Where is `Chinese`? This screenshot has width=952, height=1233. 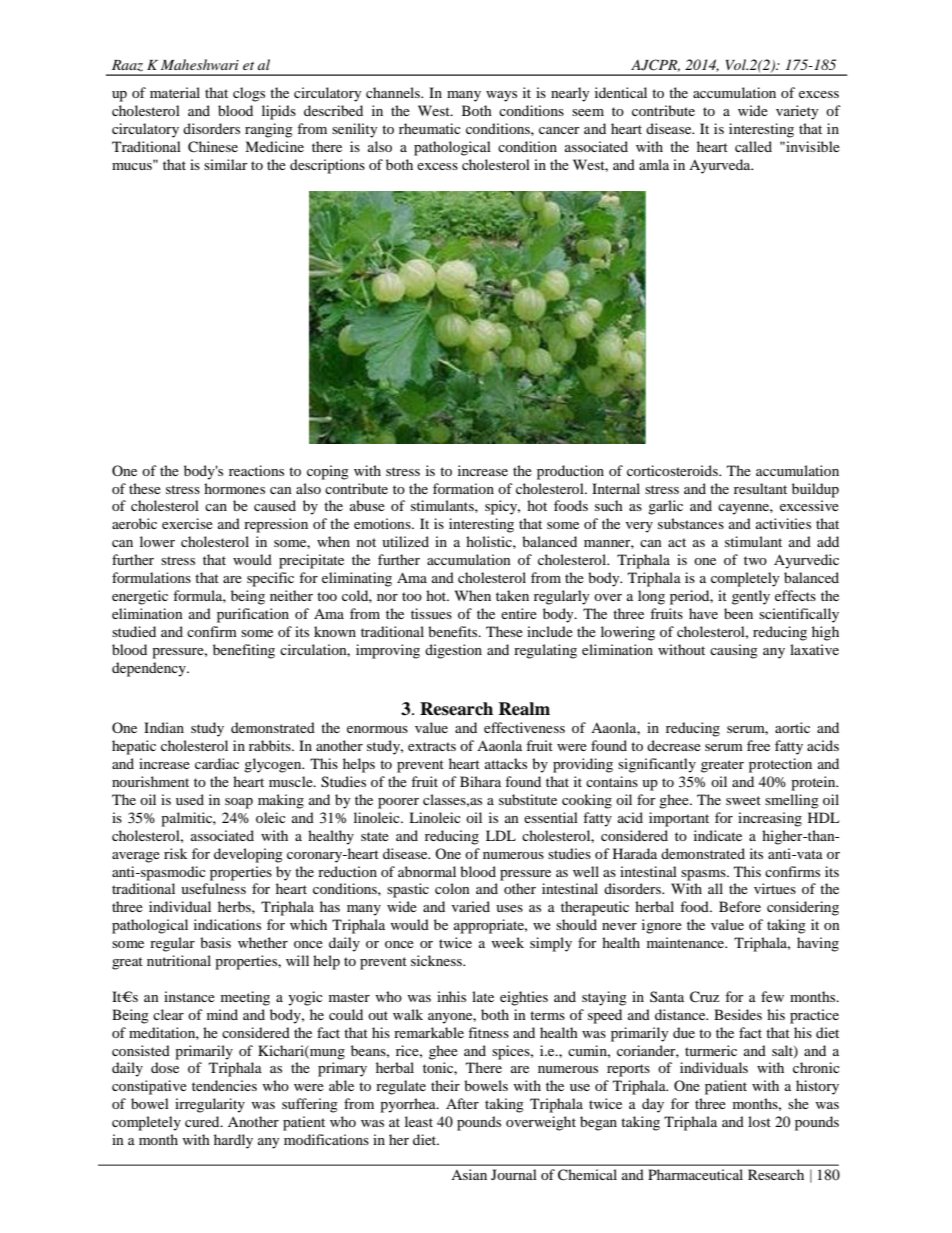 Chinese is located at coordinates (213, 147).
